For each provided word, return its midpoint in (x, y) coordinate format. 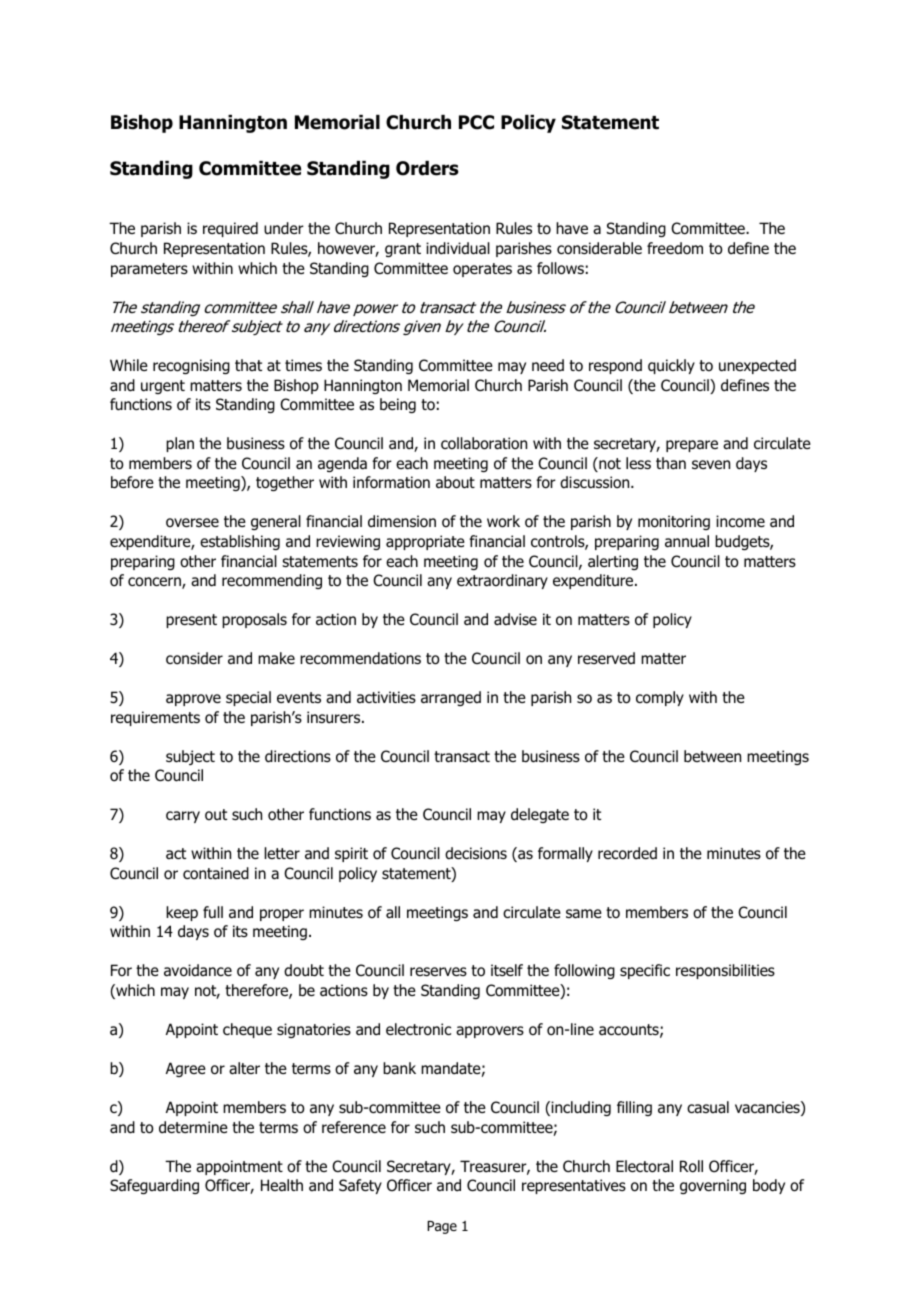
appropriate (425, 542)
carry (183, 817)
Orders (427, 168)
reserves (438, 971)
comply (660, 698)
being (398, 405)
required (230, 229)
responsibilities (725, 971)
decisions (476, 853)
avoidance (198, 970)
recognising (191, 366)
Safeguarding (154, 1186)
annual (687, 541)
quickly (671, 366)
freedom (675, 248)
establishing (240, 542)
